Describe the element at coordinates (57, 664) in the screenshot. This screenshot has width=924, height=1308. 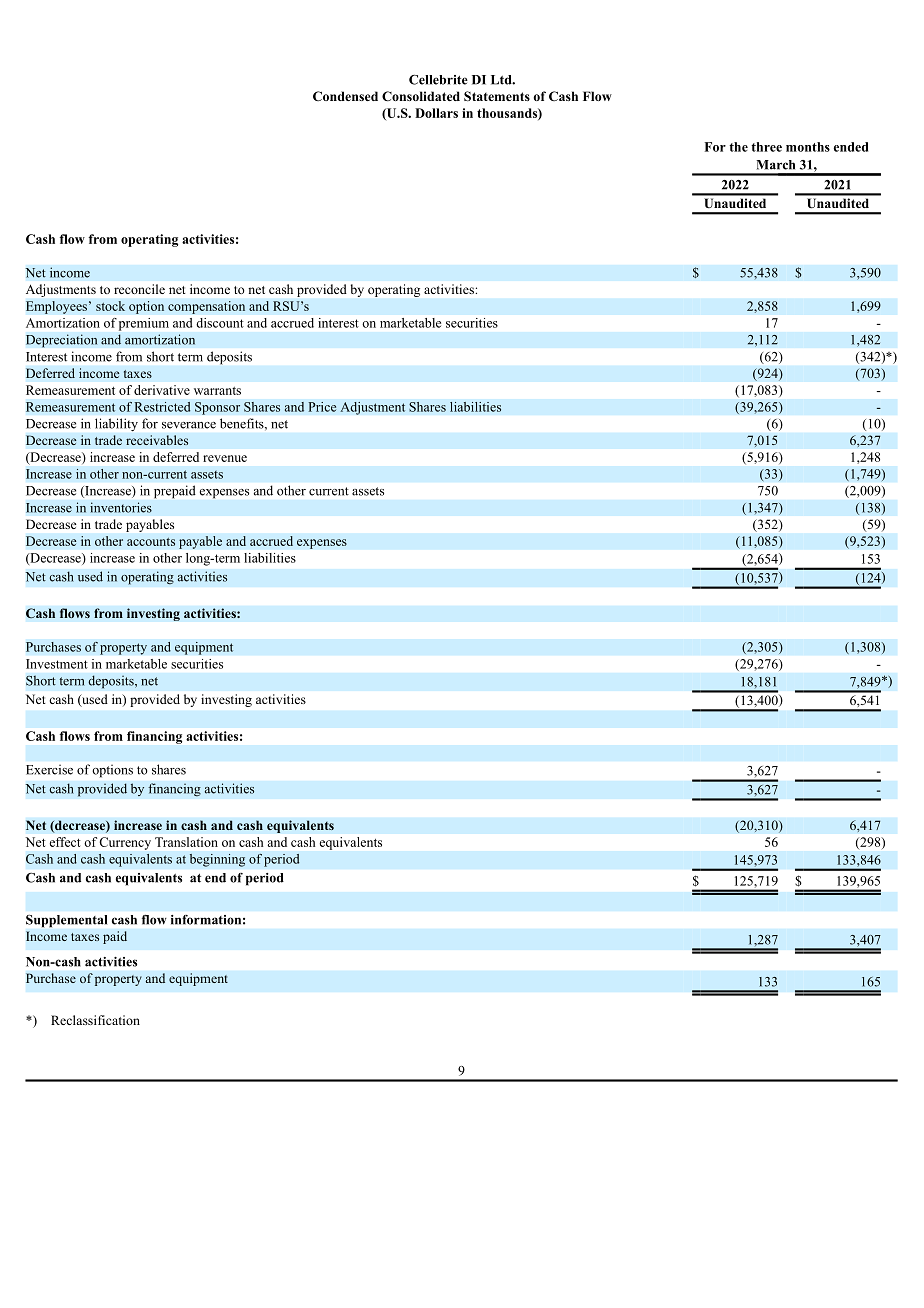
I see `Investment` at that location.
